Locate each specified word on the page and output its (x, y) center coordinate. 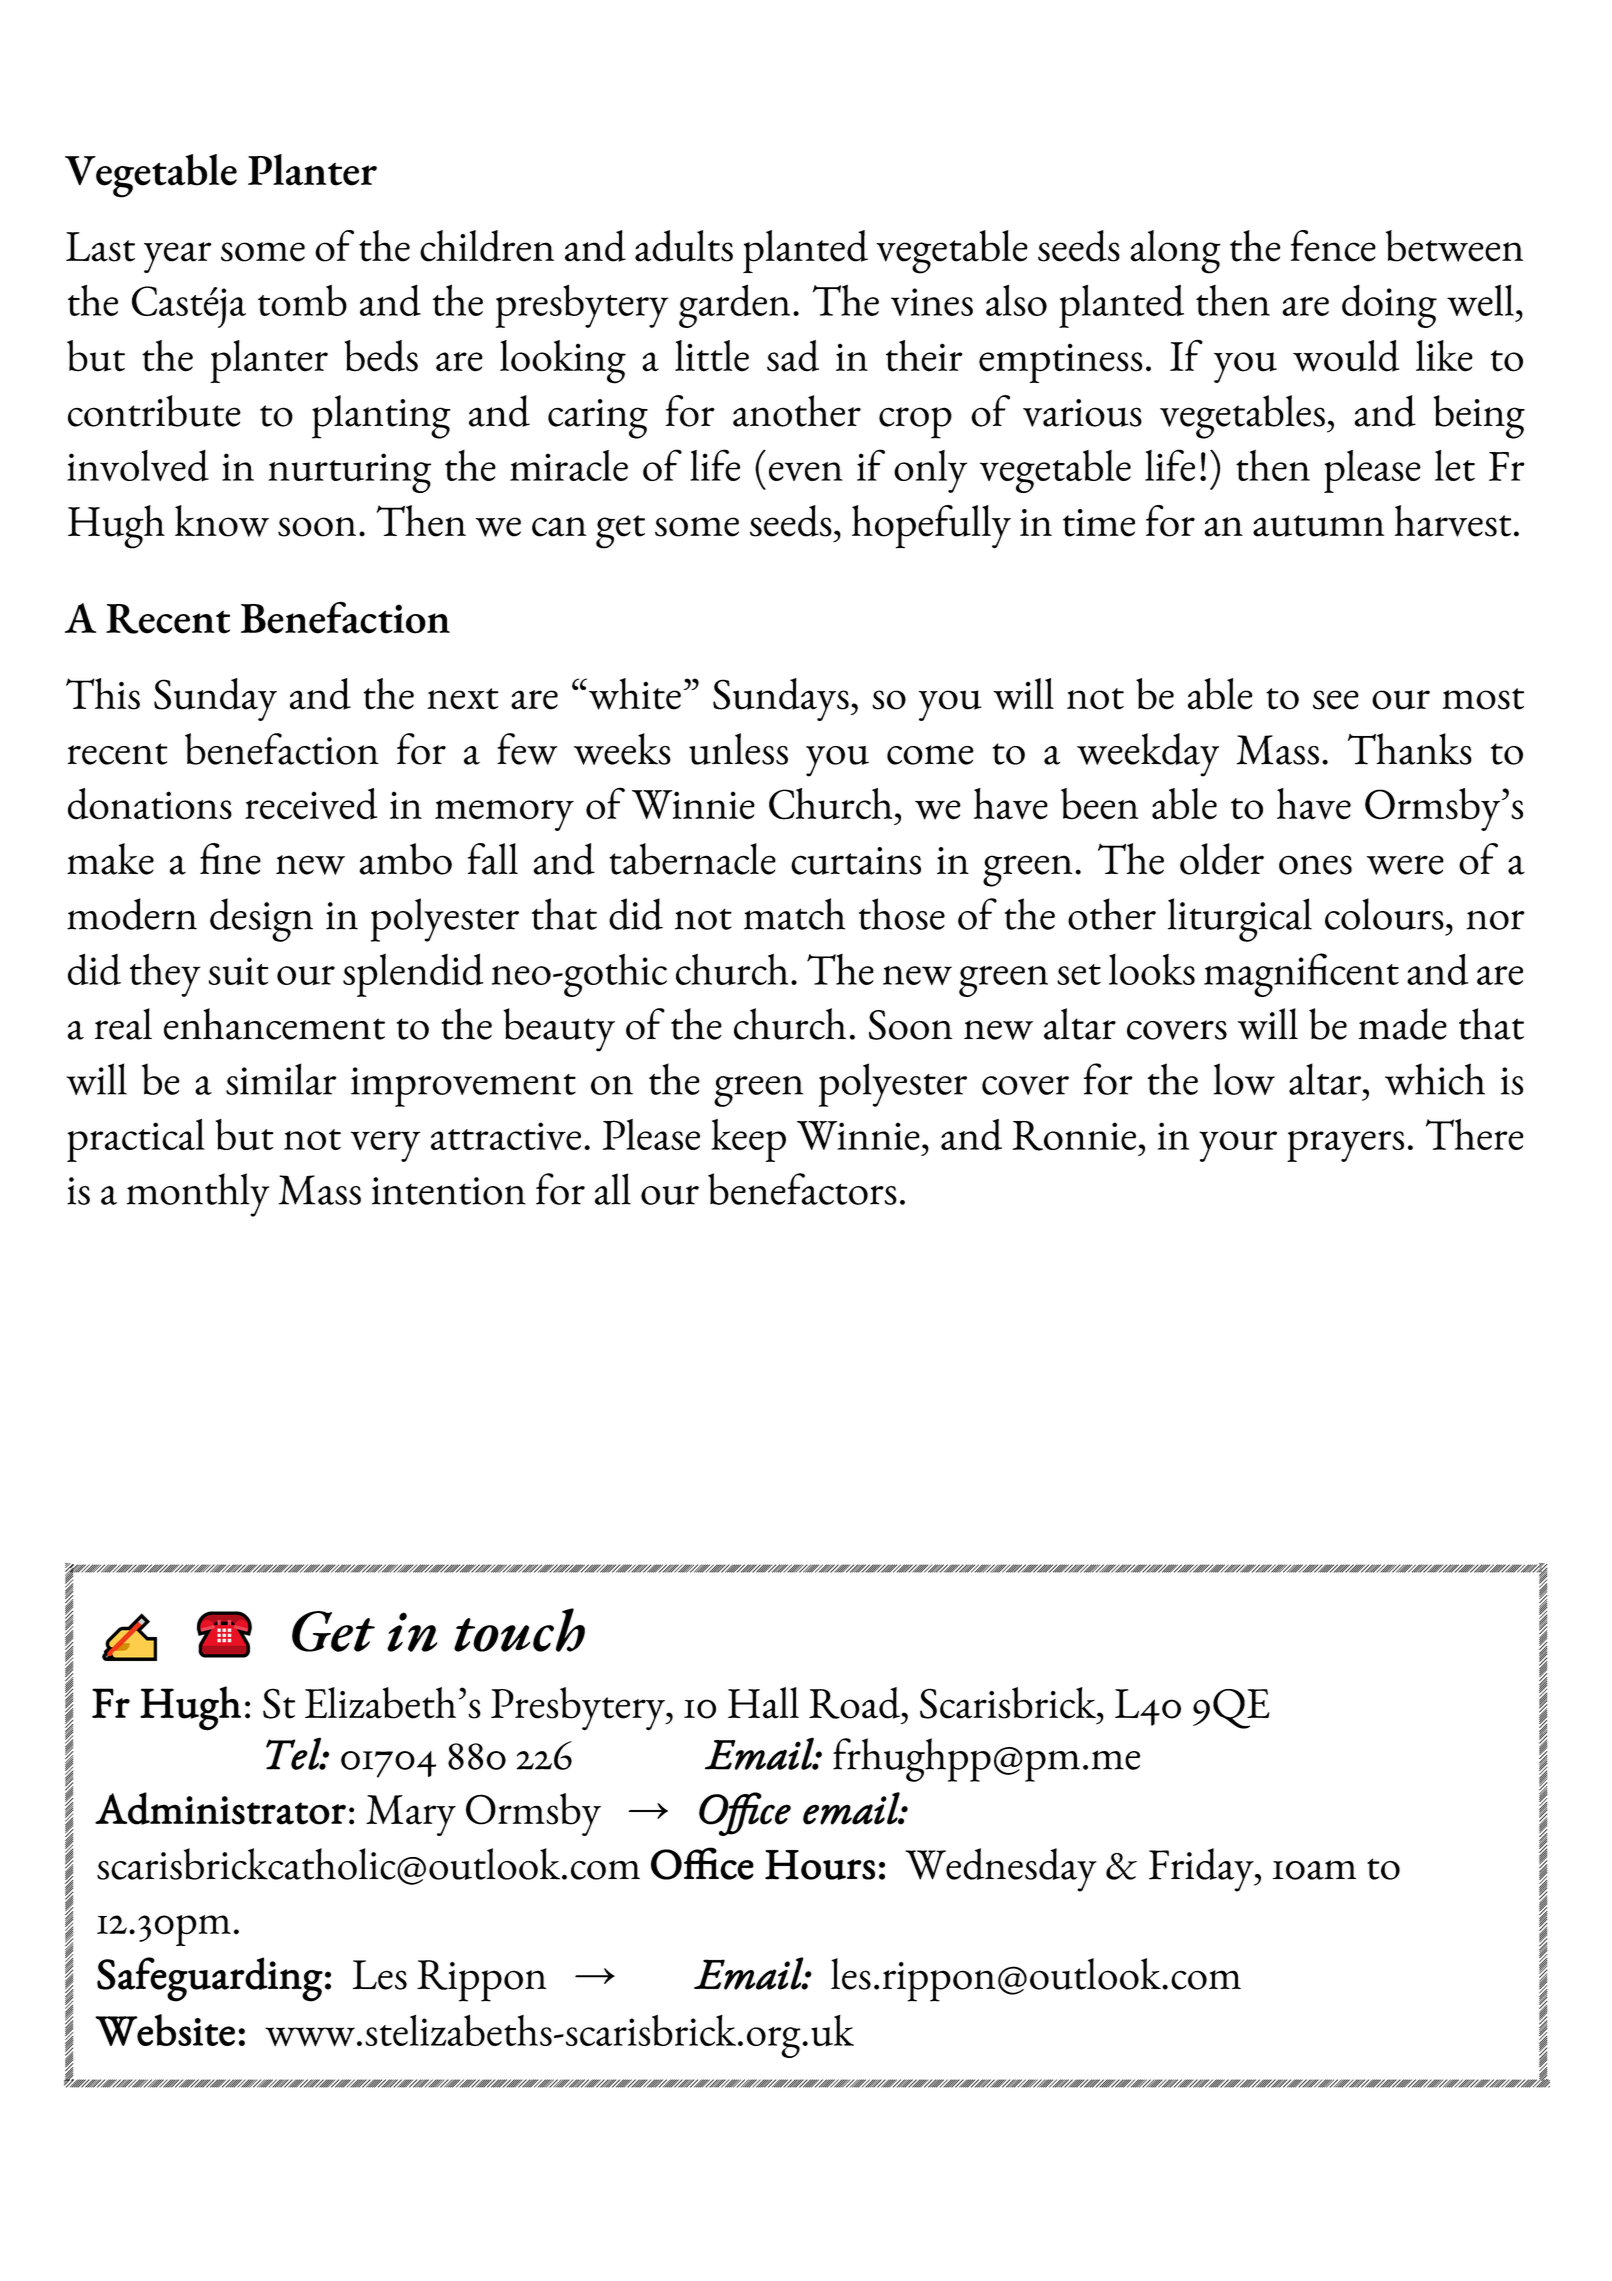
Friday (1202, 1870)
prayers (1345, 1146)
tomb (302, 300)
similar (281, 1079)
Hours (820, 1865)
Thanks (1410, 749)
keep (748, 1140)
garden (734, 306)
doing (1389, 306)
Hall (763, 1703)
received (311, 804)
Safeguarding (210, 1979)
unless (738, 749)
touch (519, 1630)
